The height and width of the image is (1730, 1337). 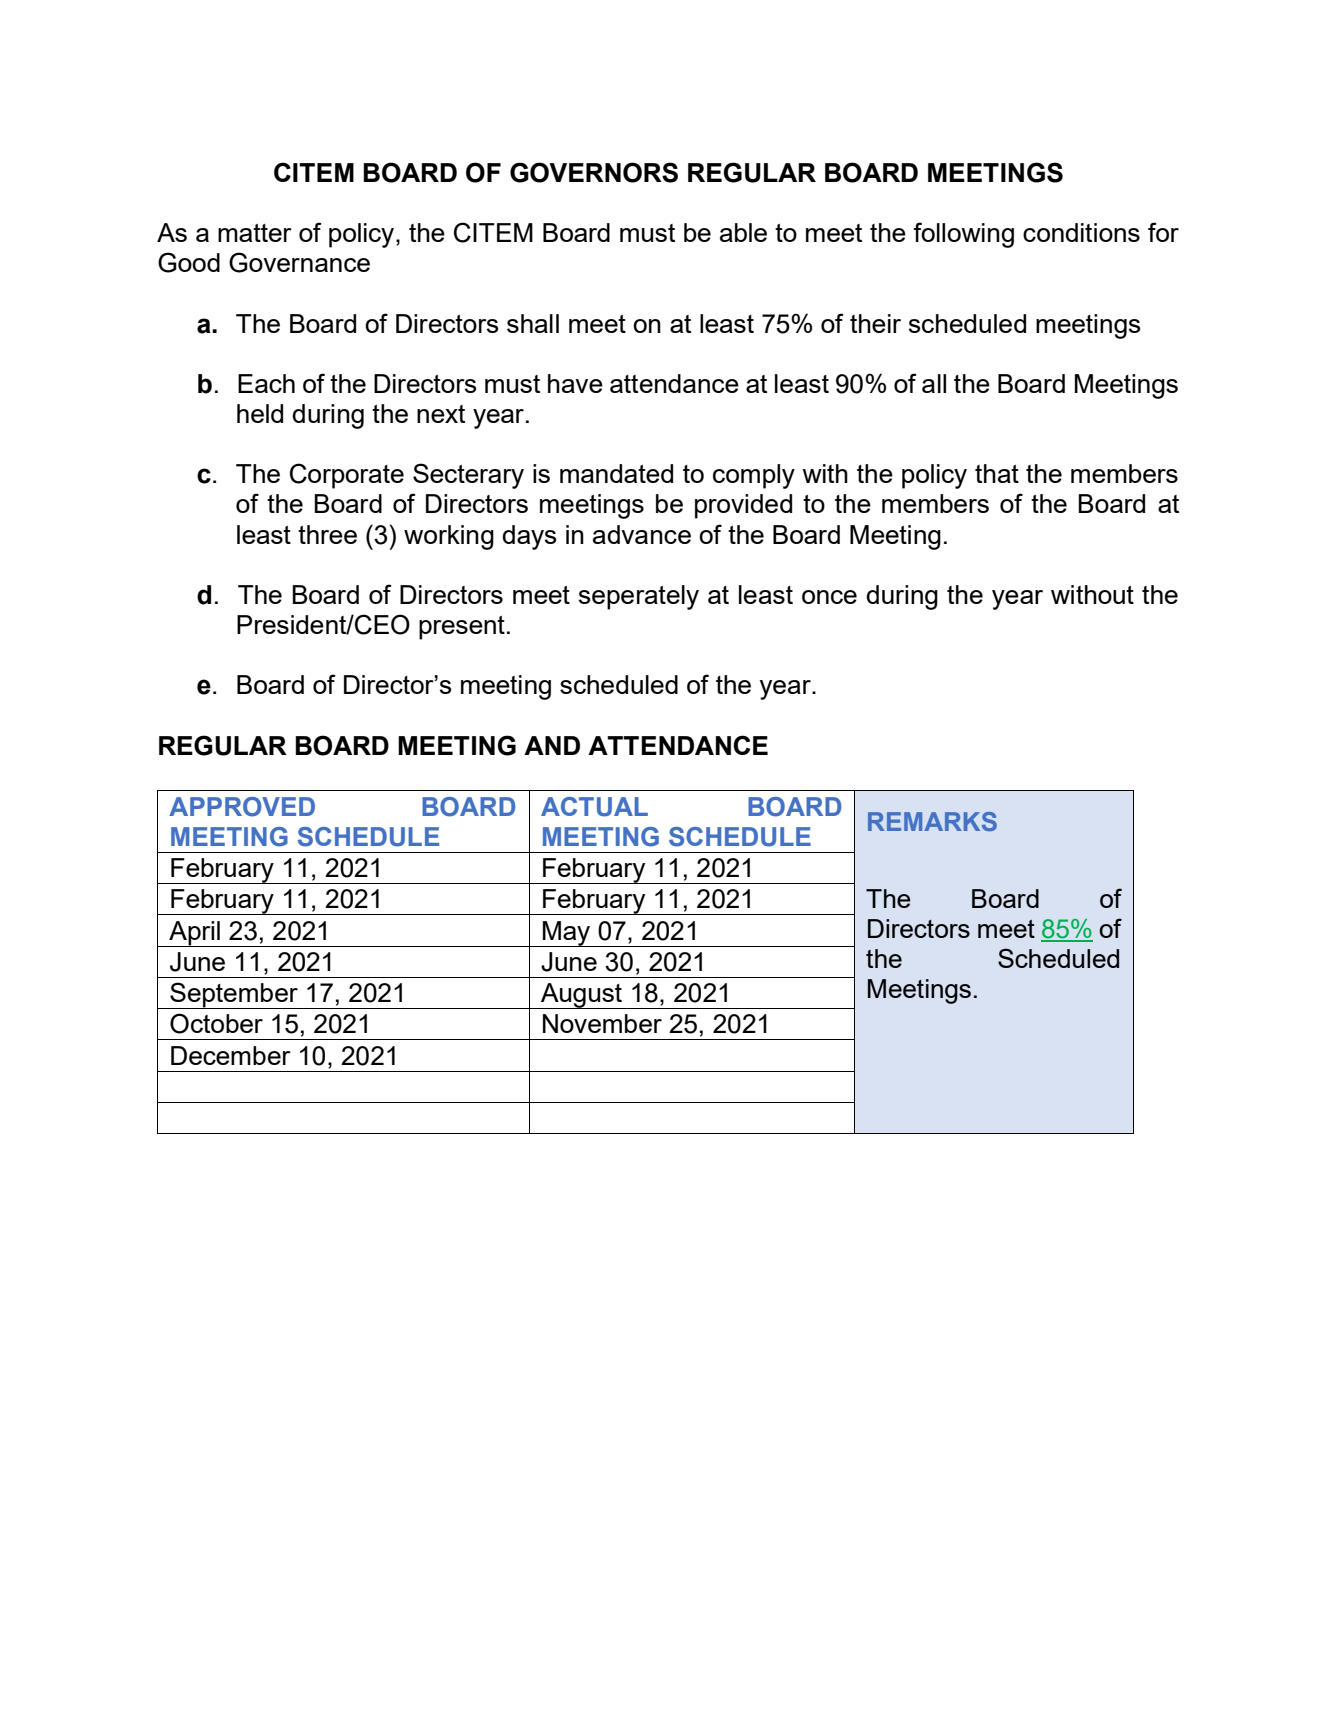 I want to click on matter, so click(x=255, y=233).
